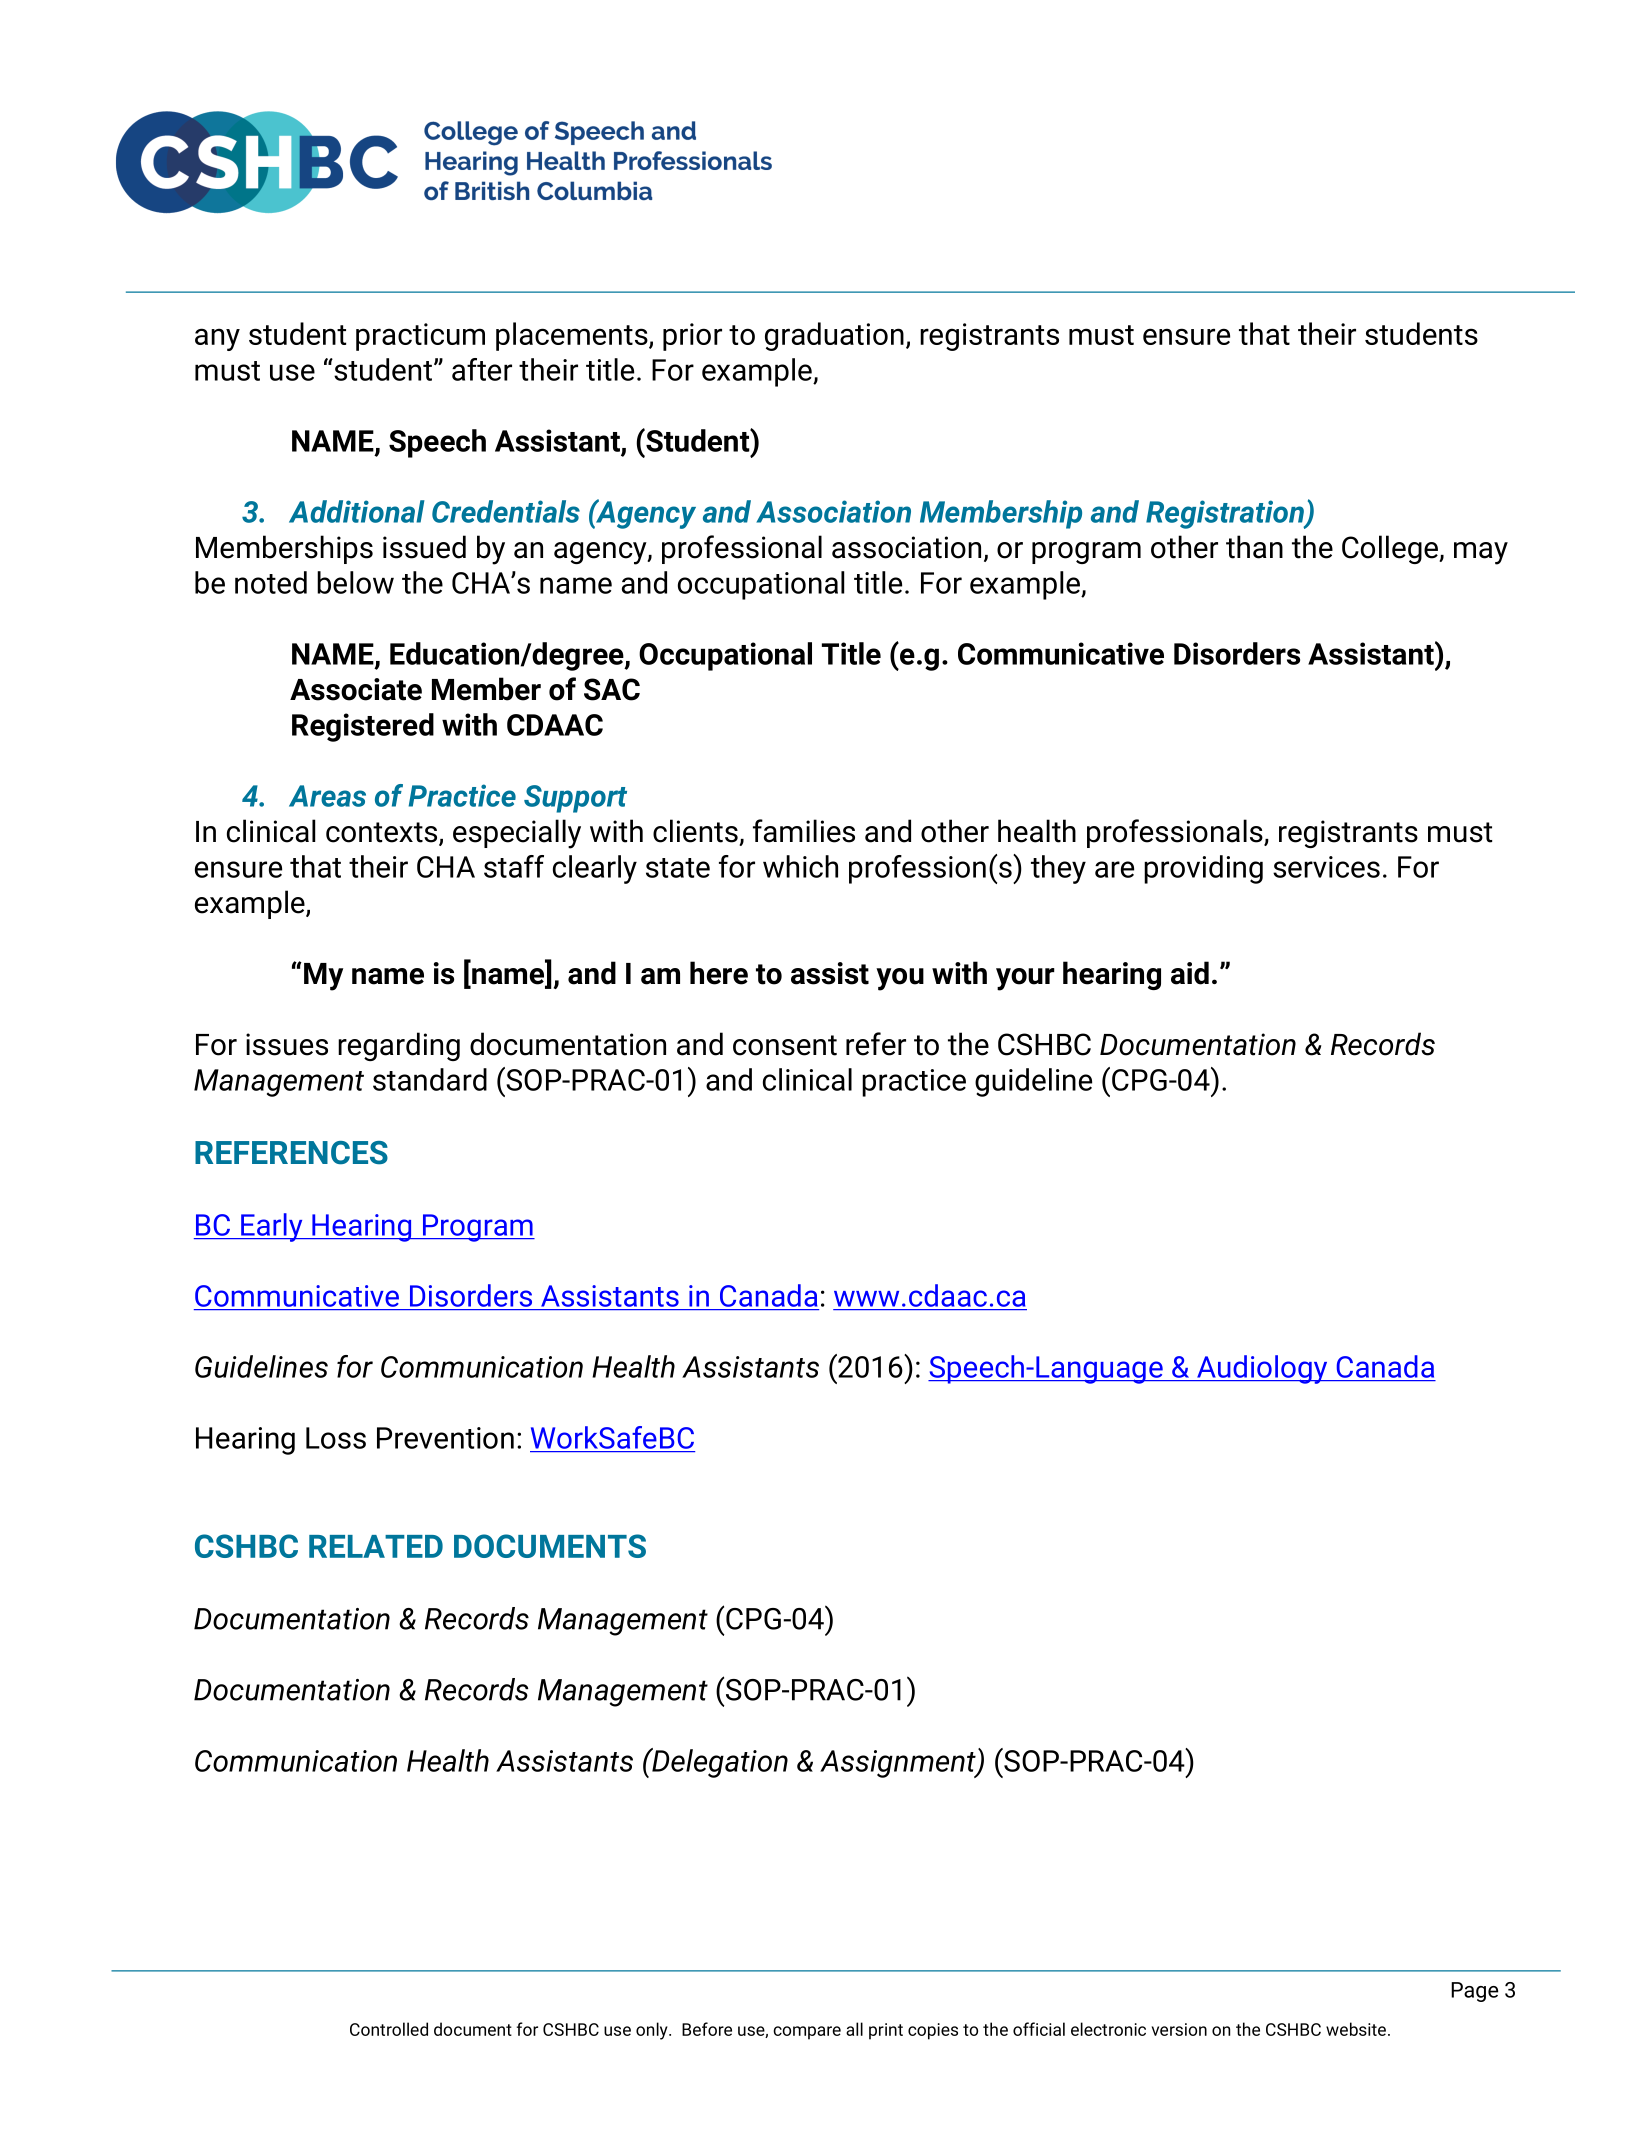 This screenshot has width=1646, height=2130. What do you see at coordinates (804, 831) in the screenshot?
I see `families` at bounding box center [804, 831].
